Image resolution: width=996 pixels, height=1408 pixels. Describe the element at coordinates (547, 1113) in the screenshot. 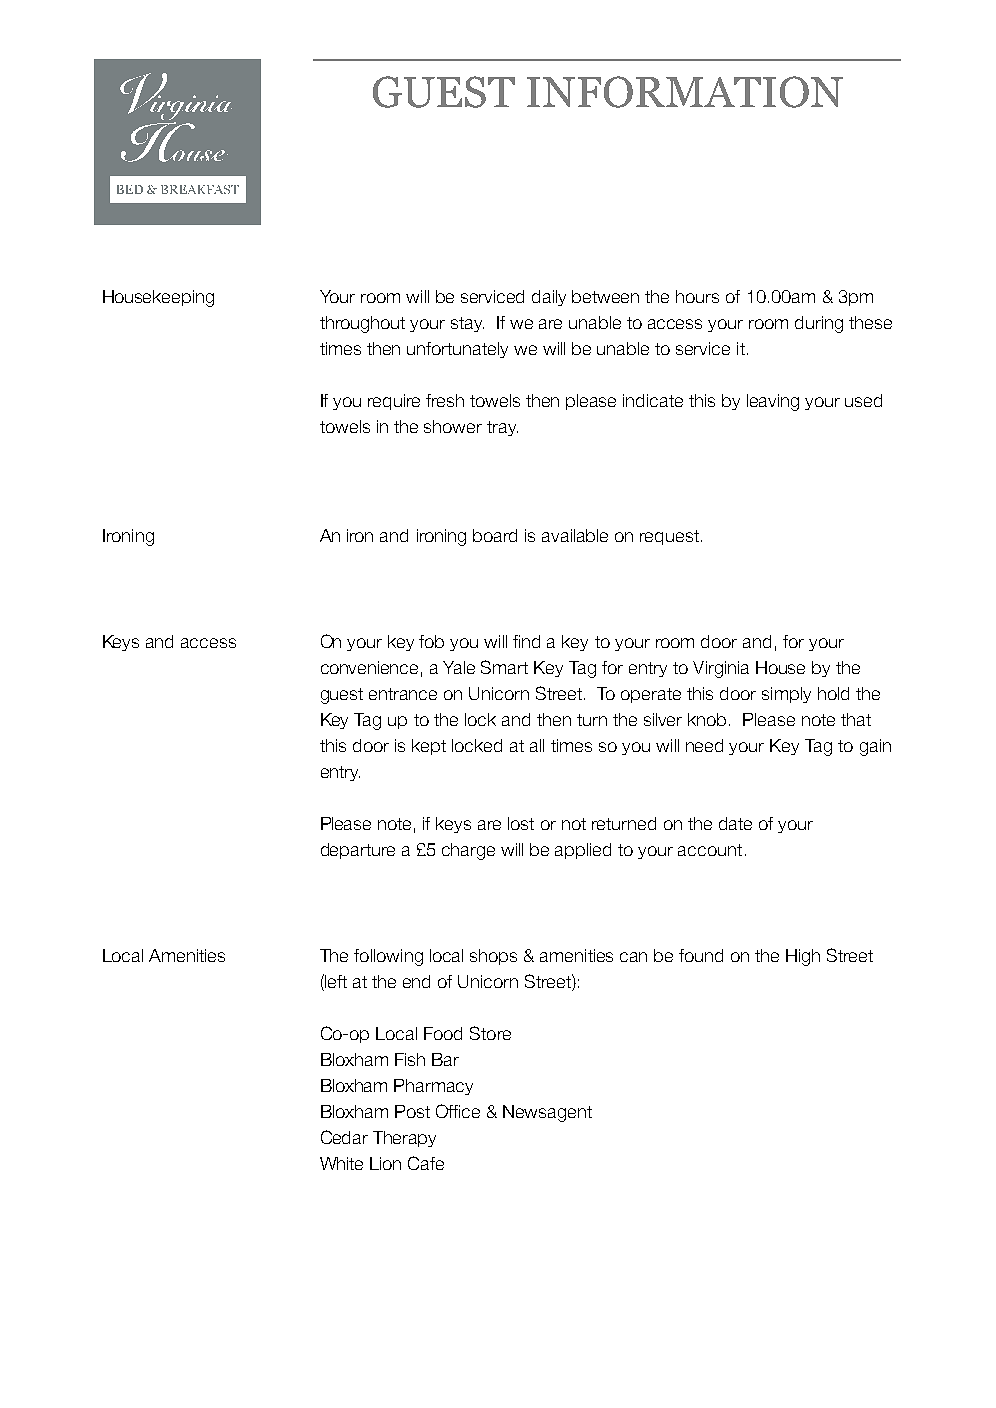

I see `Newsagent` at that location.
